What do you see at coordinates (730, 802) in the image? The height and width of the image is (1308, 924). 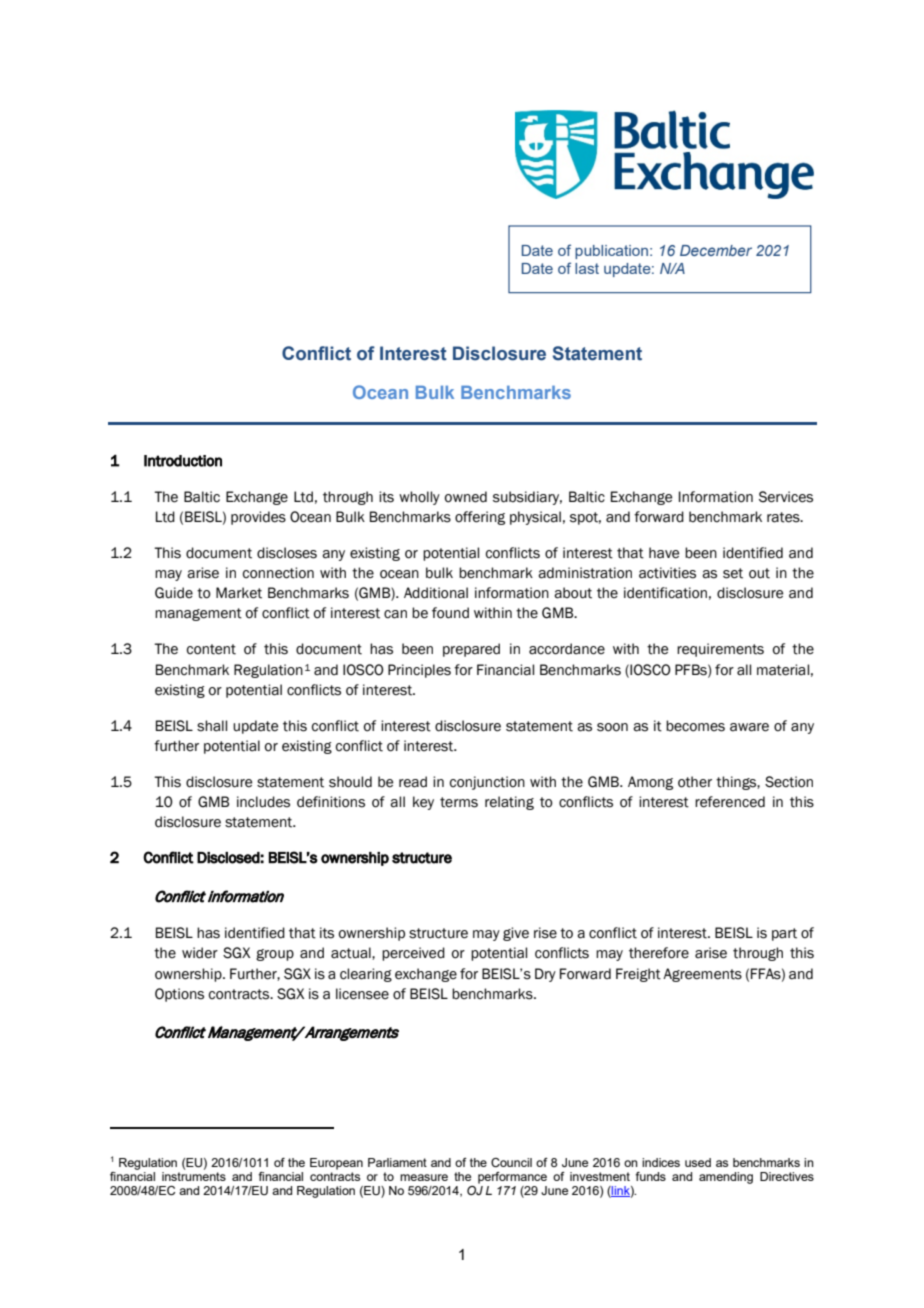 I see `referenced` at bounding box center [730, 802].
